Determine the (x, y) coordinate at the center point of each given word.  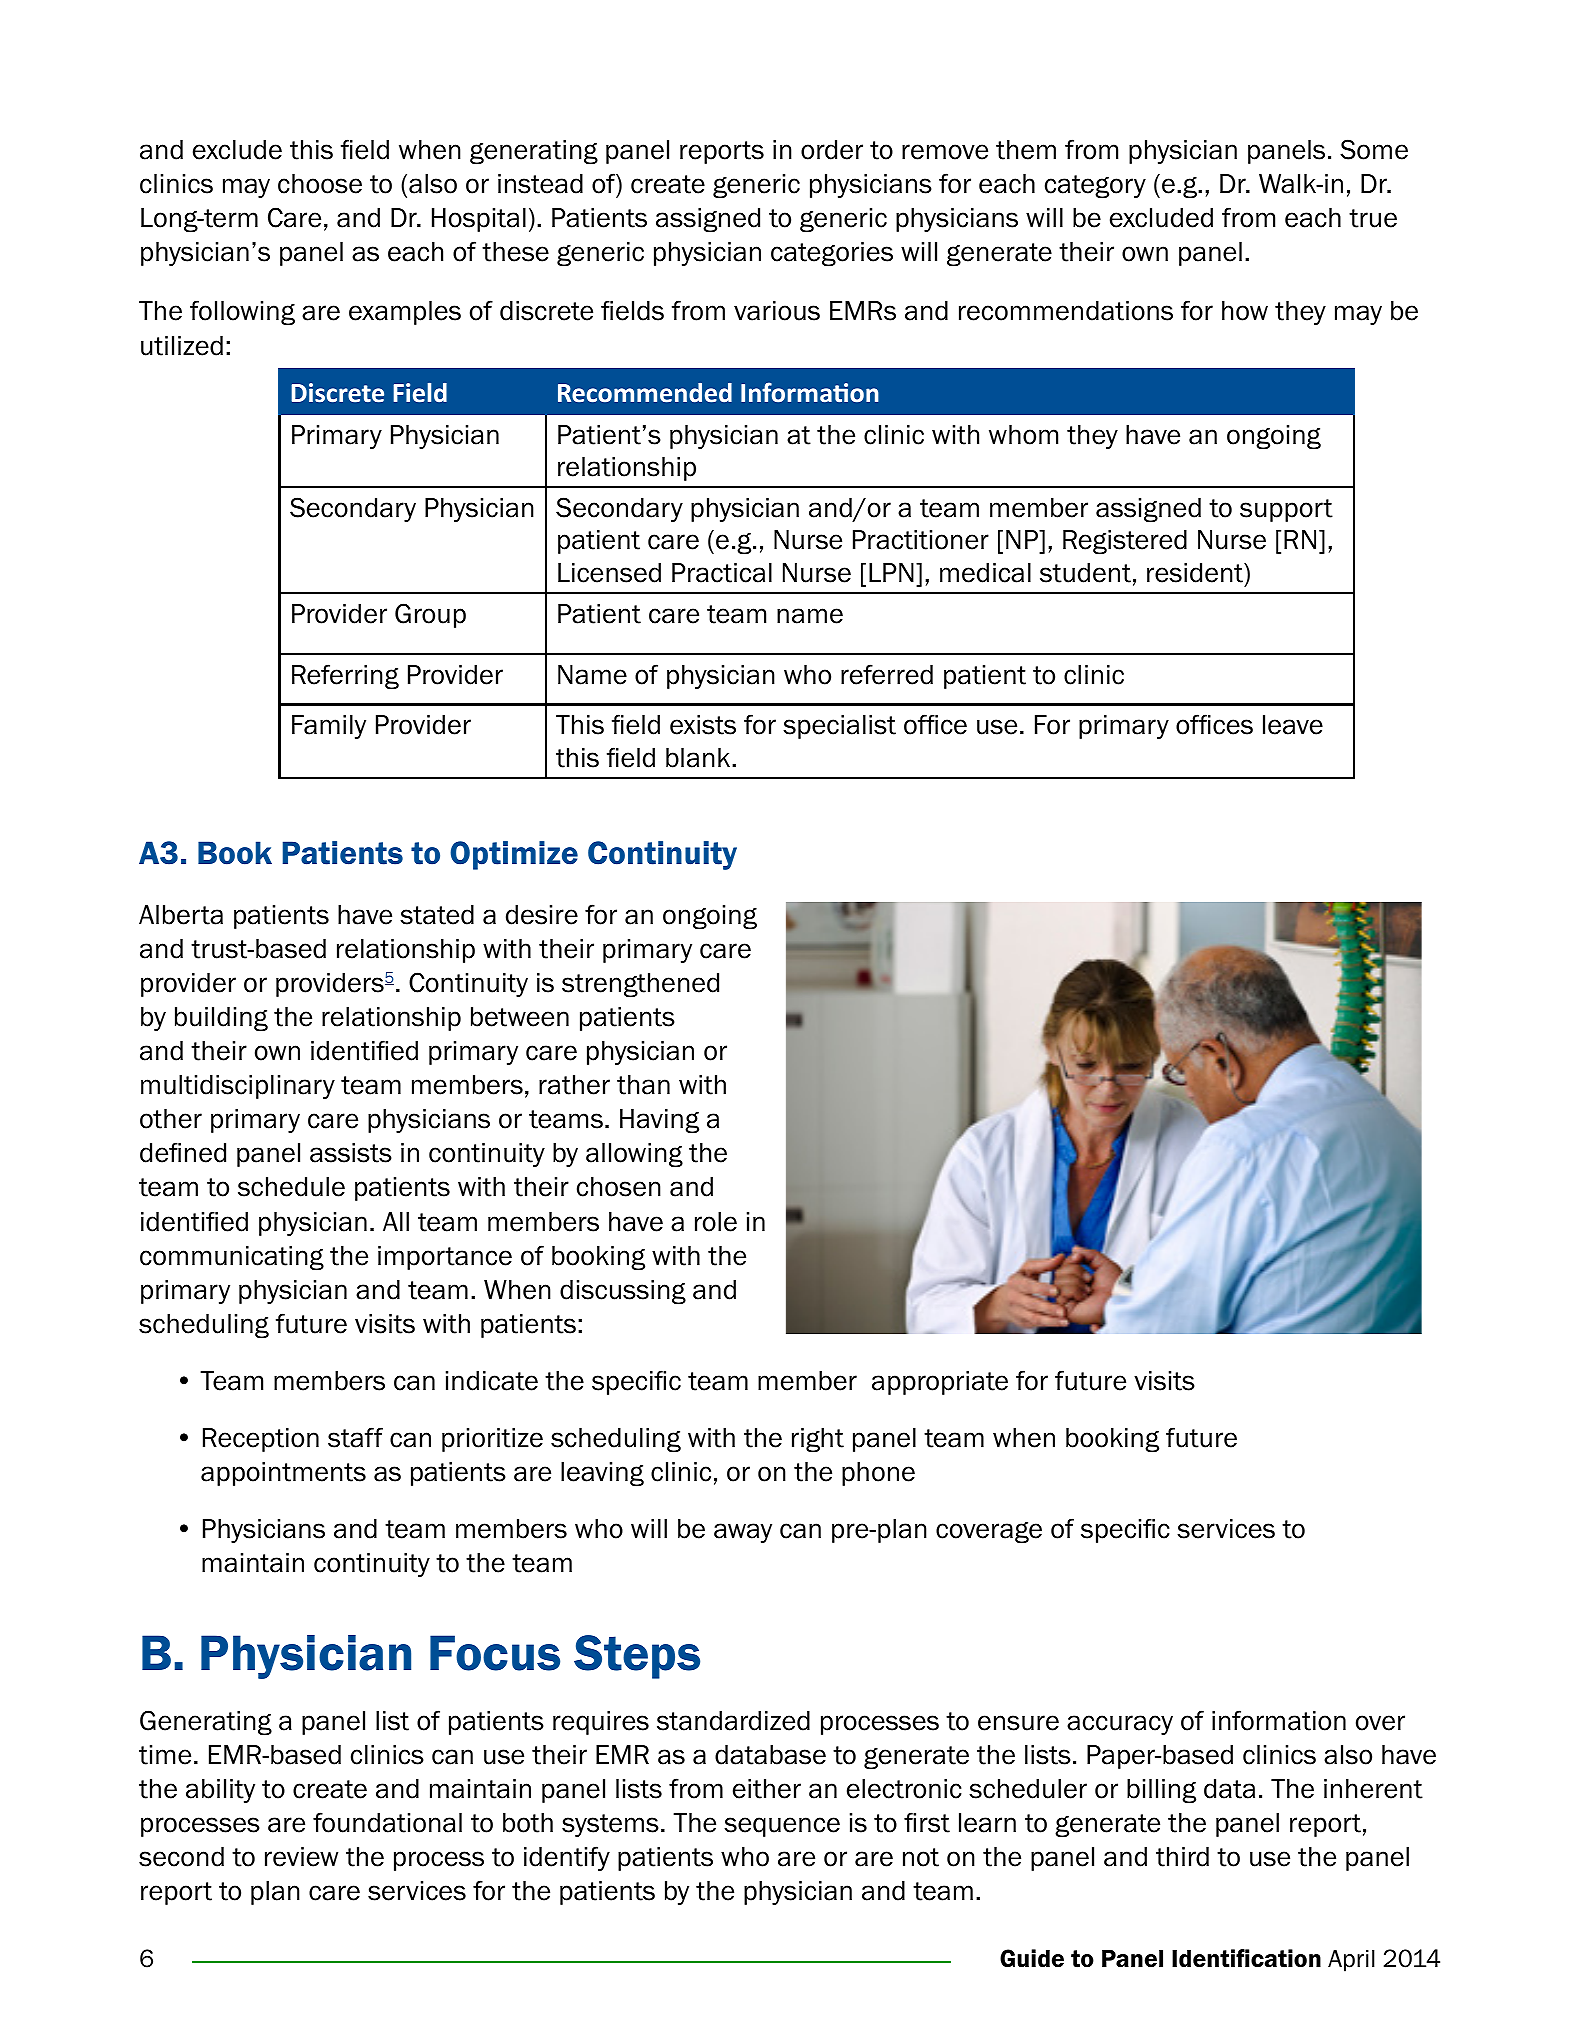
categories (832, 254)
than (643, 1085)
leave (1293, 725)
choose (320, 184)
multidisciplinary (238, 1087)
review (301, 1857)
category (1095, 187)
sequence (782, 1827)
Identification (1246, 1958)
